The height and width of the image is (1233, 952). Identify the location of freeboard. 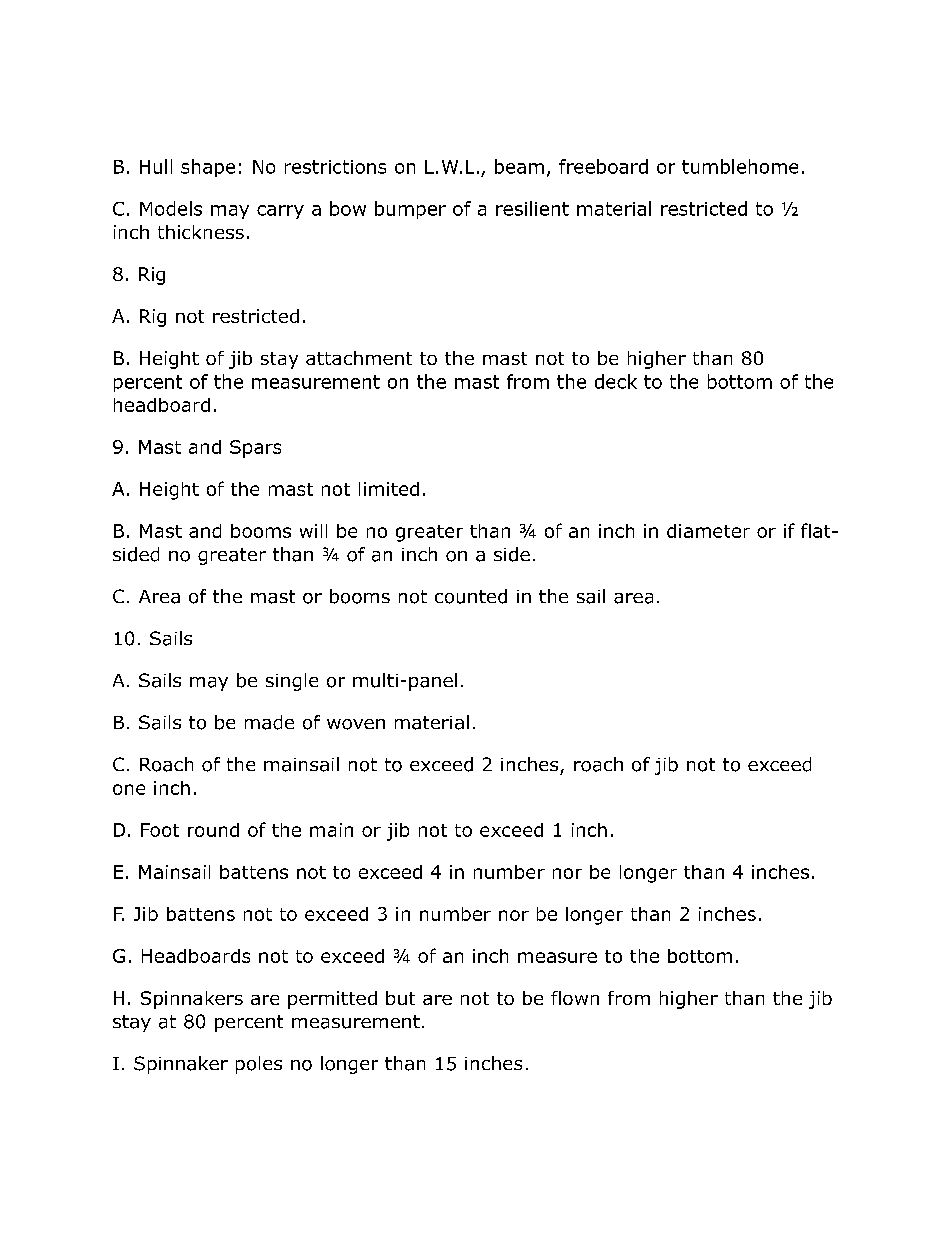
(603, 166).
